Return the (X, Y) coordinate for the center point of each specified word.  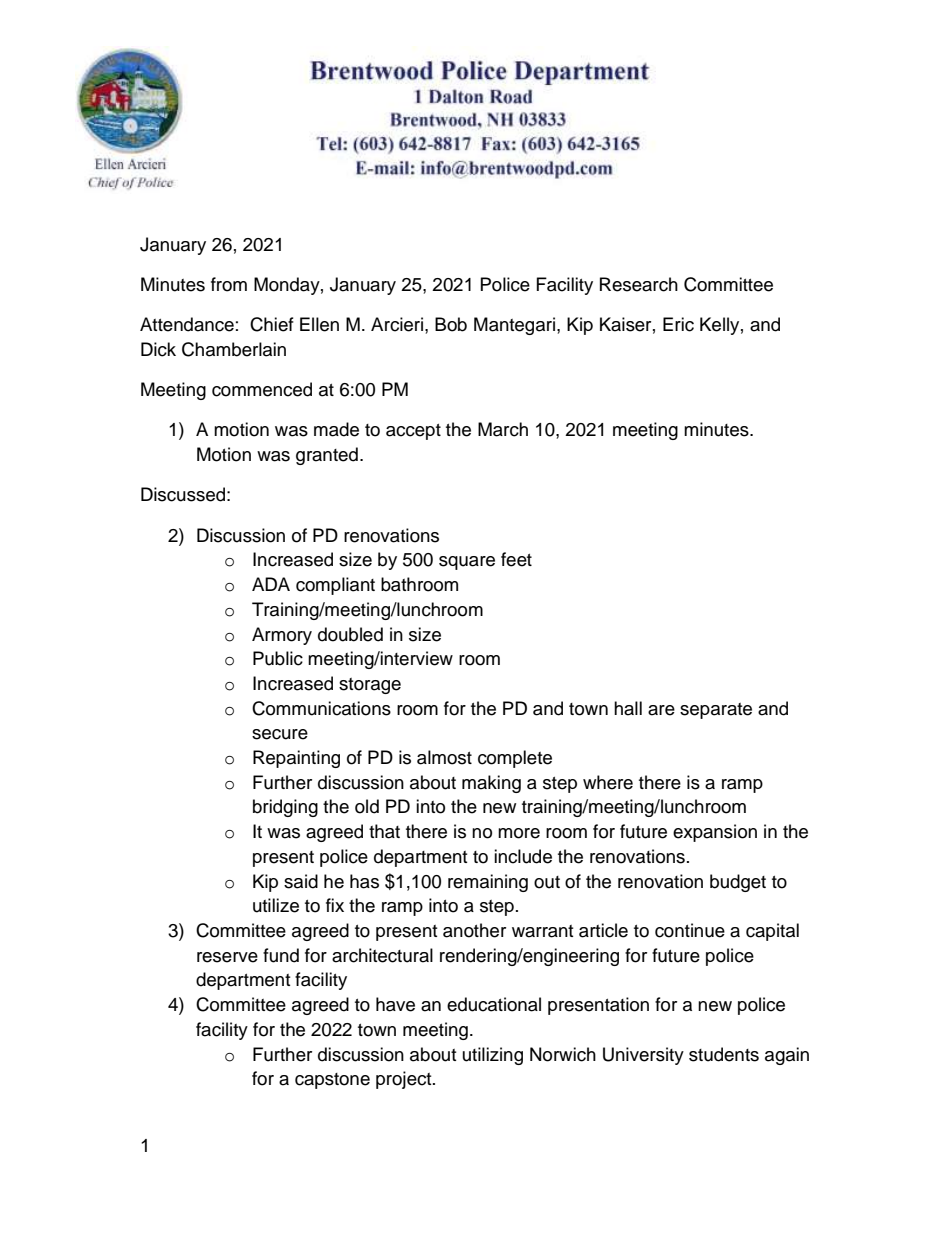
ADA (271, 584)
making (491, 784)
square (467, 563)
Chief (272, 324)
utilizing (493, 1056)
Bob (451, 324)
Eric (678, 324)
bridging (285, 808)
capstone (332, 1081)
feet (516, 559)
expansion (715, 833)
